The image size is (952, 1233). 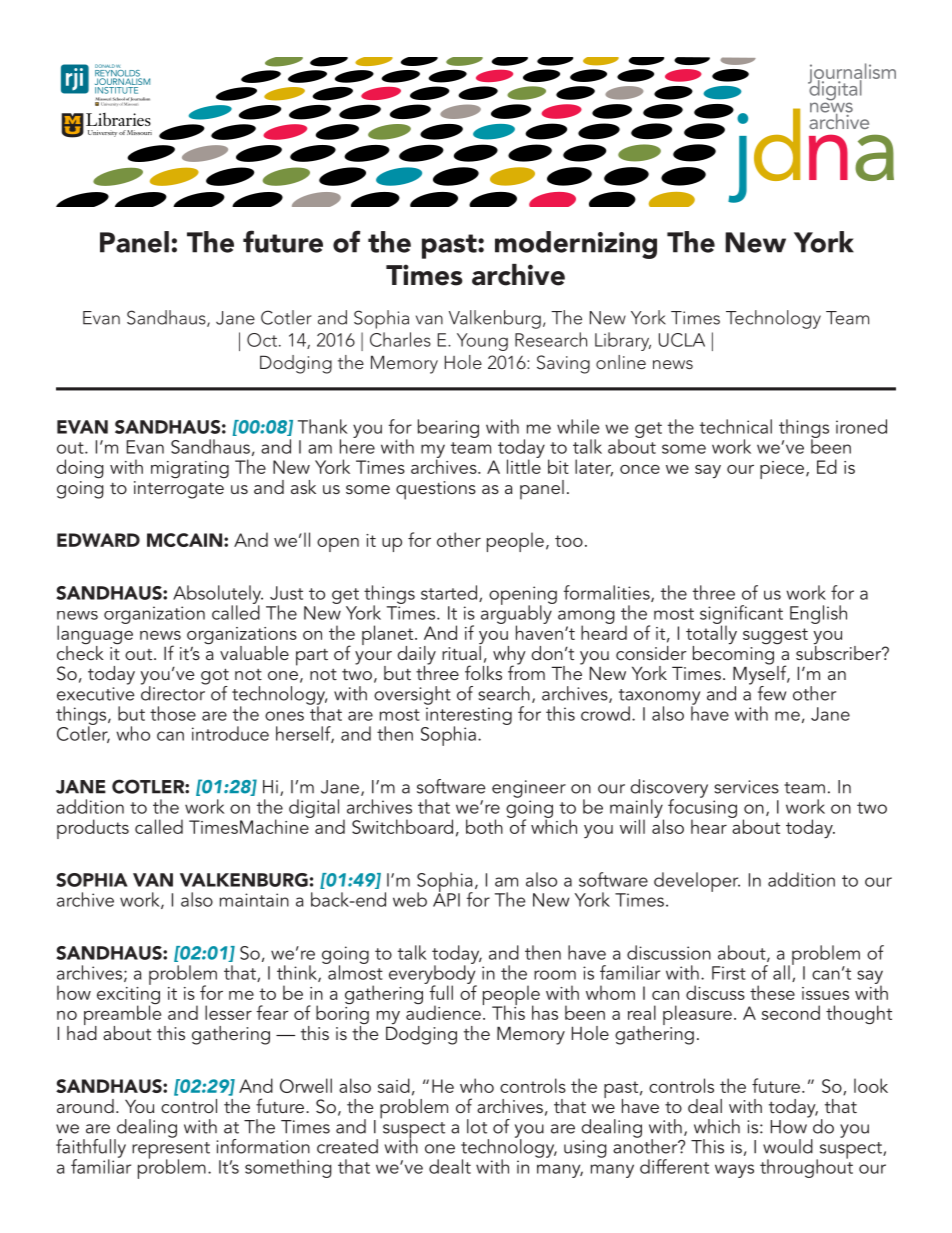 I want to click on products, so click(x=93, y=829).
